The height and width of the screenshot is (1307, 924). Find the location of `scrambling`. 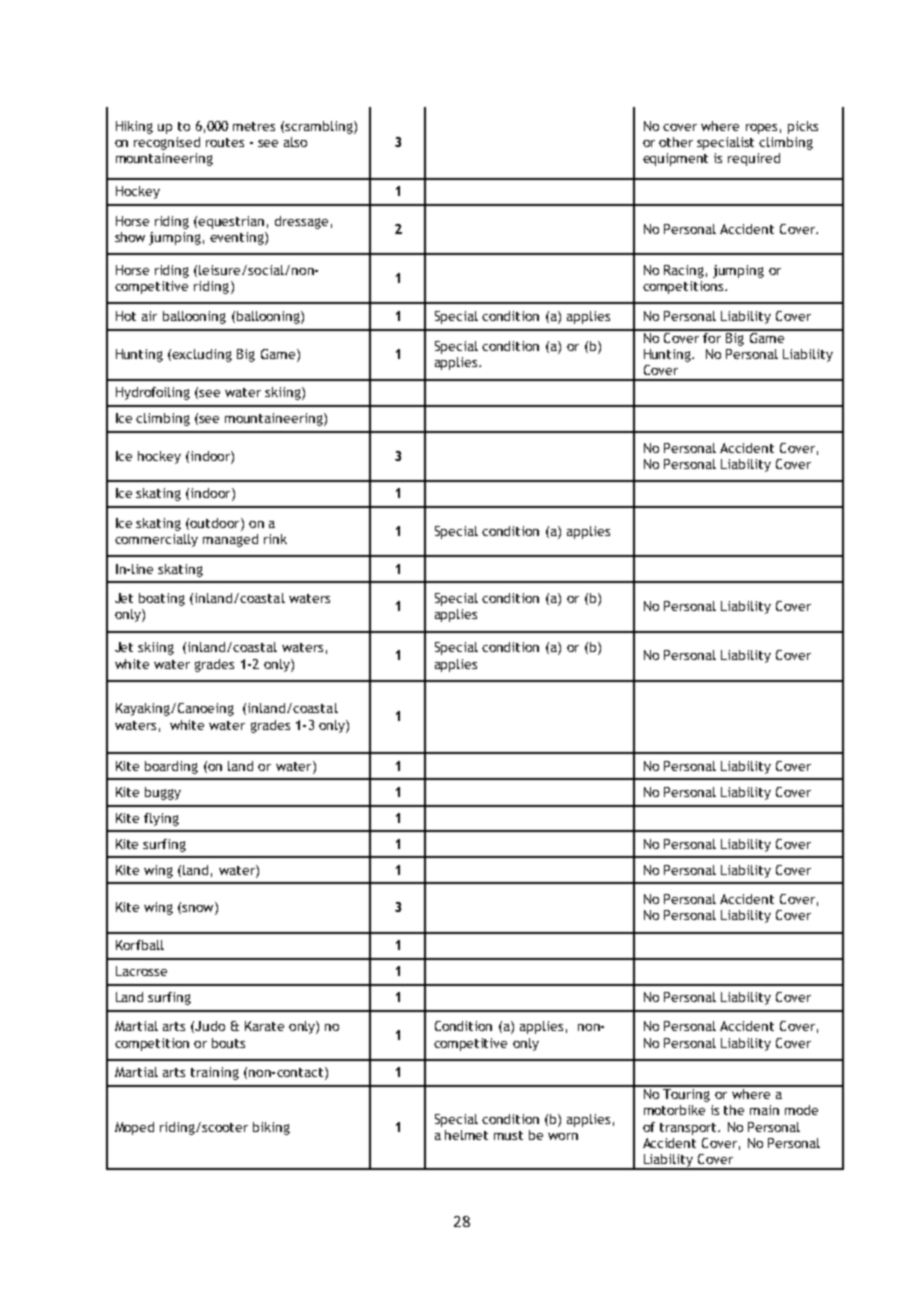

scrambling is located at coordinates (320, 127).
